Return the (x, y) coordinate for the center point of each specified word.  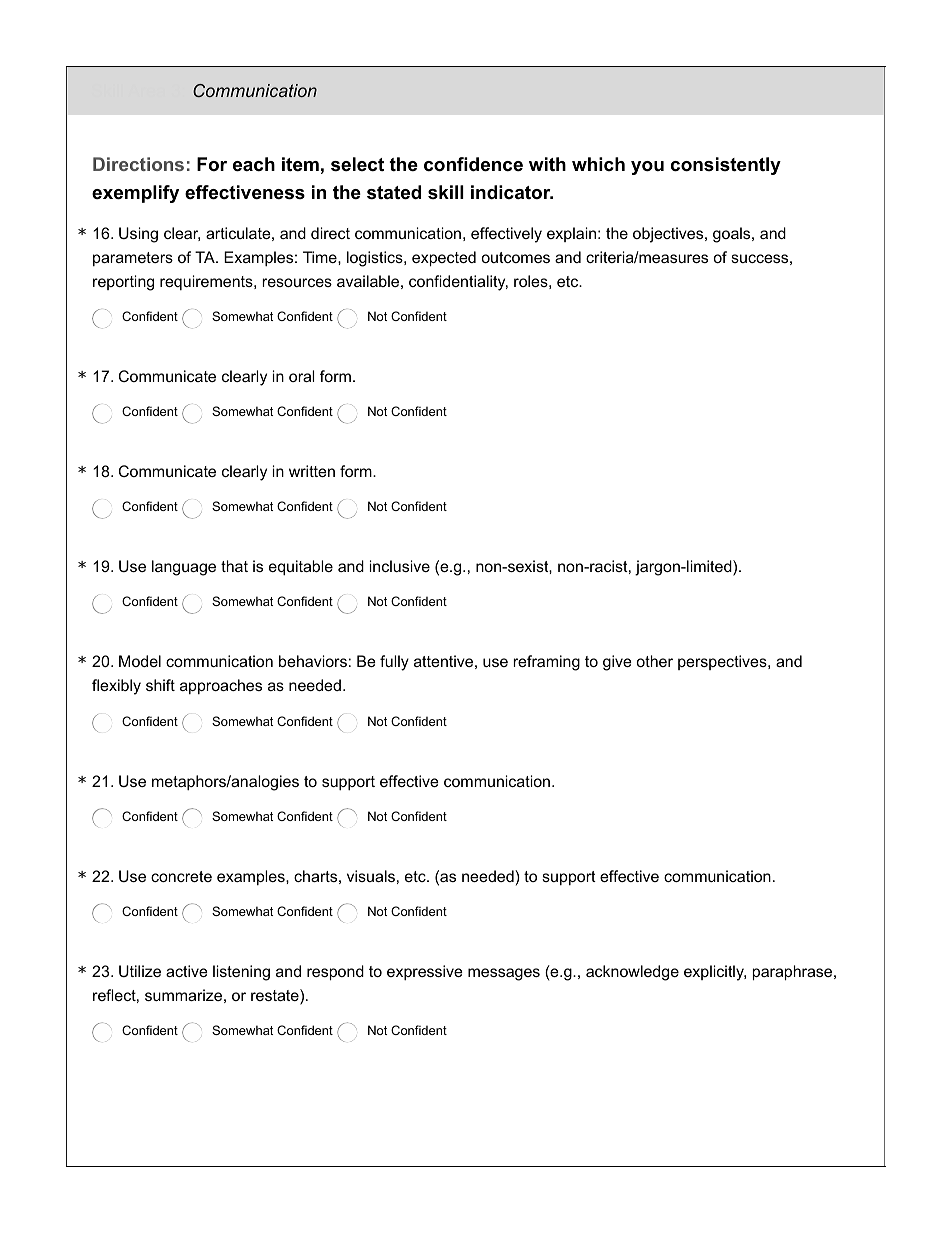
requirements (207, 282)
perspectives (723, 662)
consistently (726, 166)
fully (394, 663)
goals (733, 235)
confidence (473, 164)
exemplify (135, 194)
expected (444, 258)
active (187, 971)
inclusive (400, 566)
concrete (181, 876)
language (184, 568)
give (617, 663)
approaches (221, 686)
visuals (371, 876)
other (654, 661)
